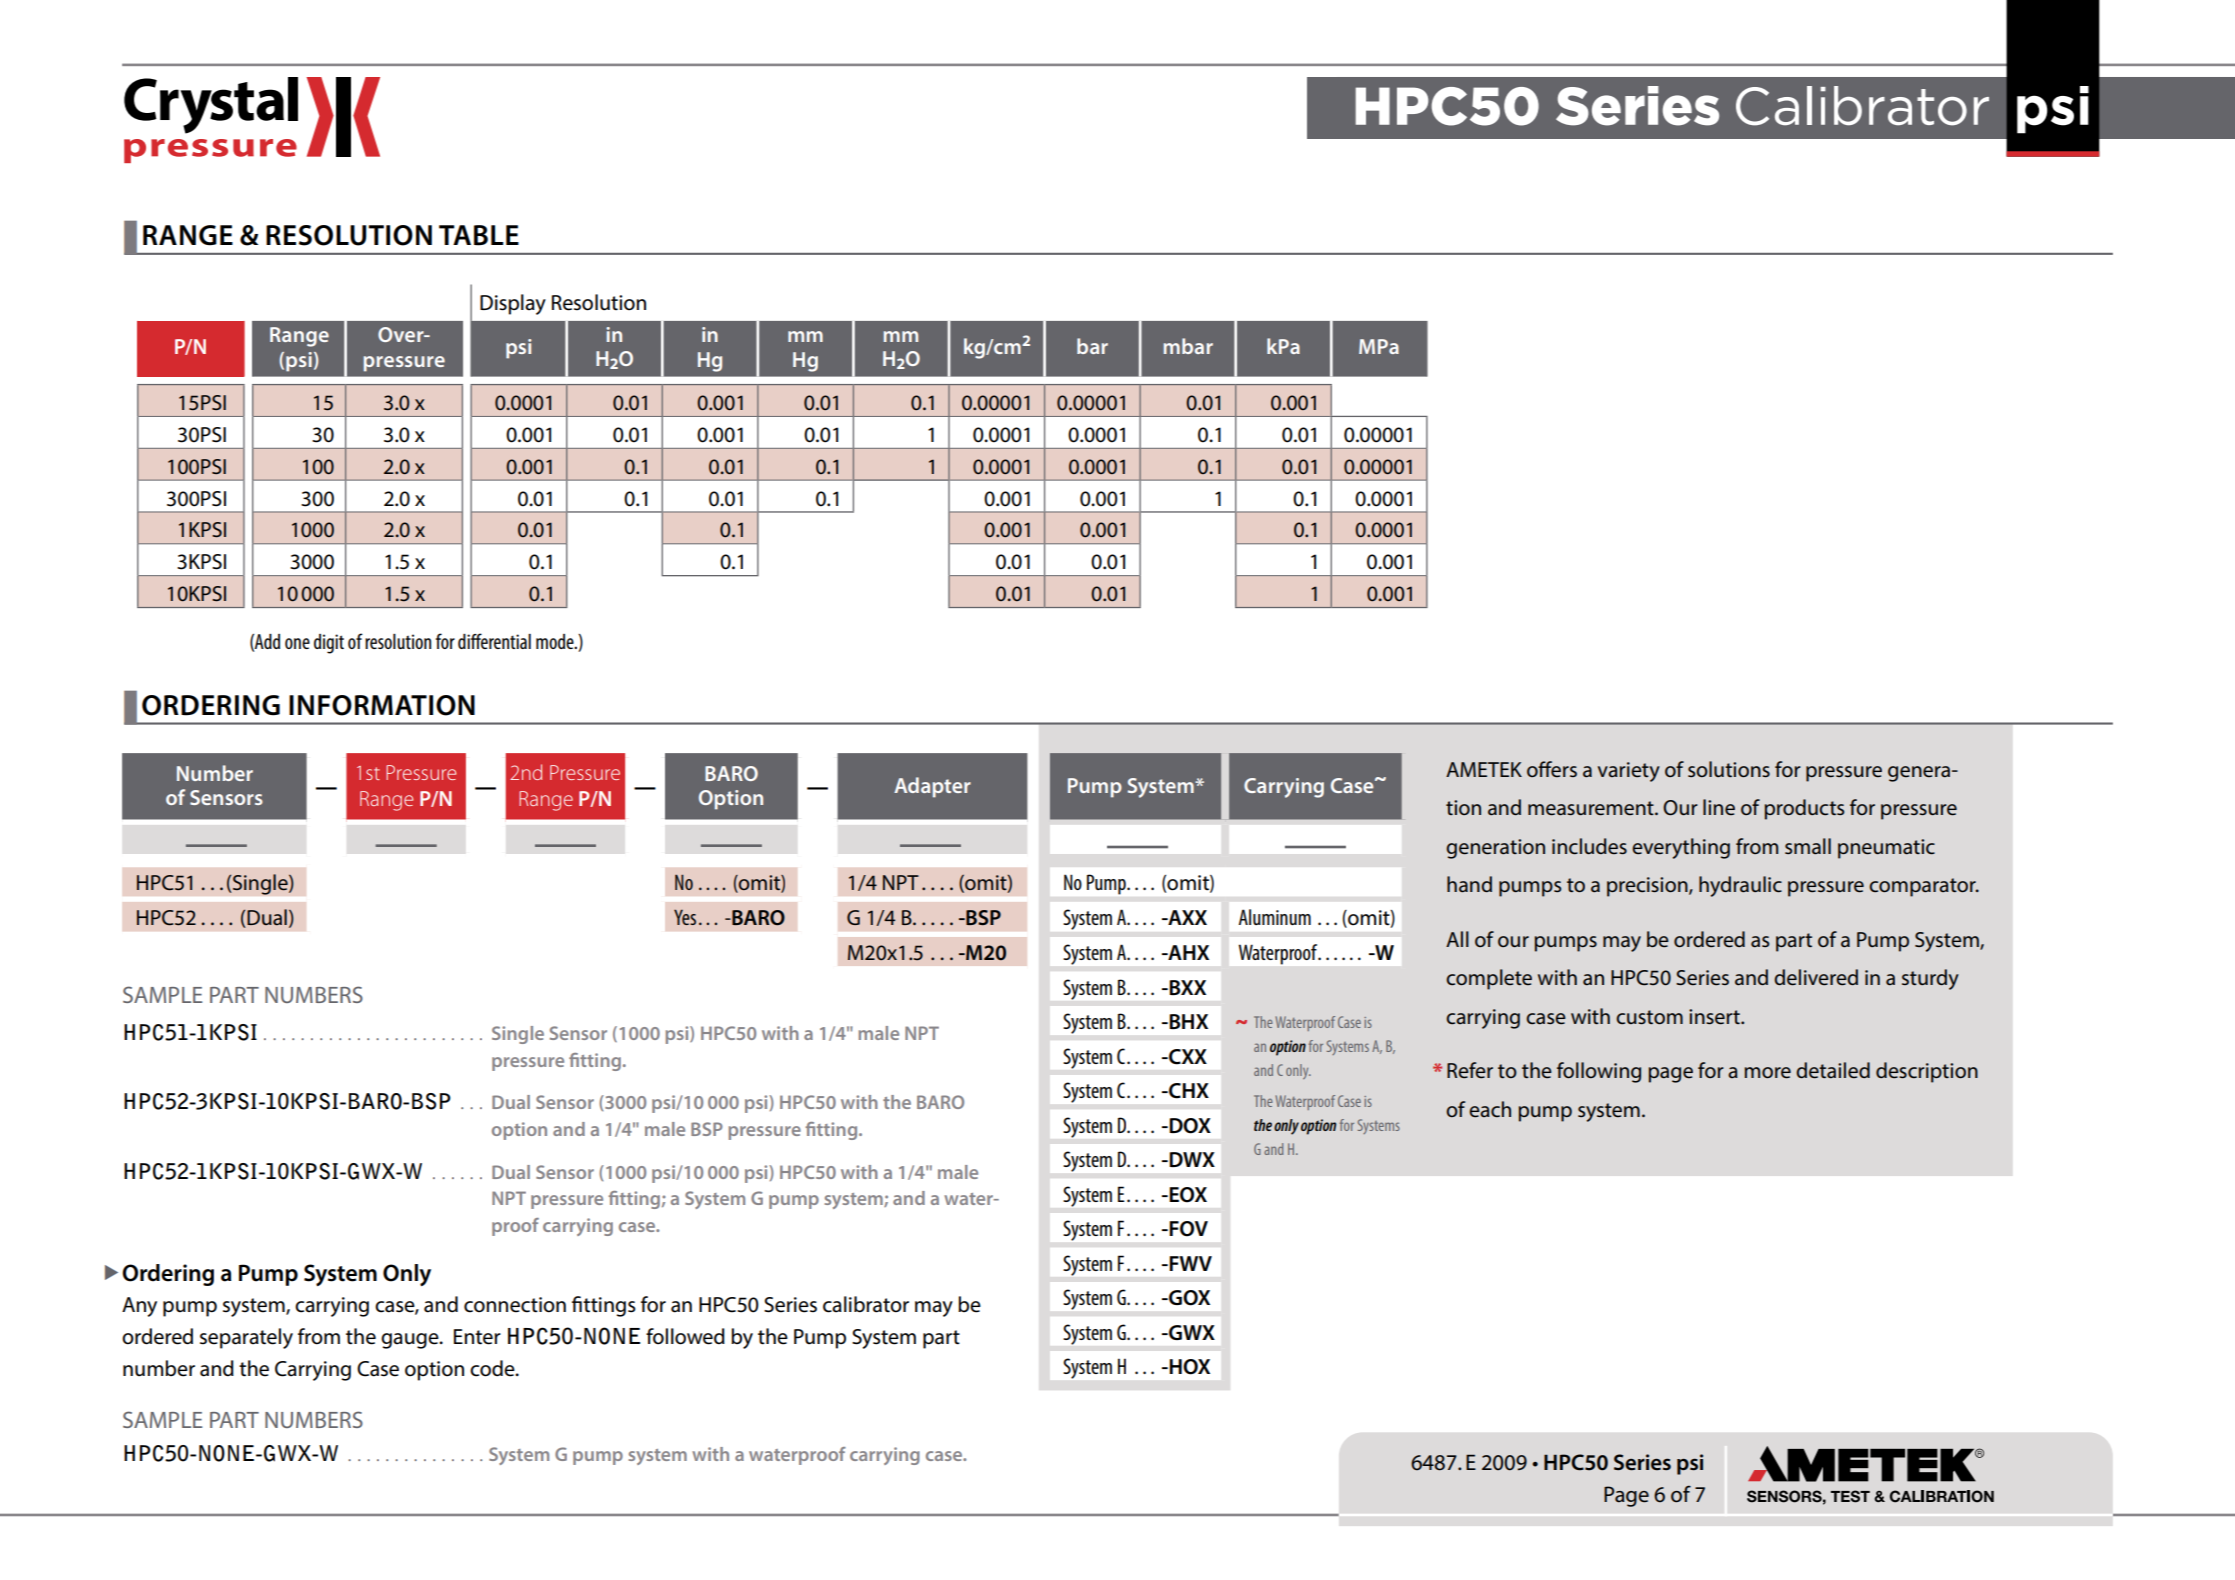  I want to click on digit, so click(329, 644).
